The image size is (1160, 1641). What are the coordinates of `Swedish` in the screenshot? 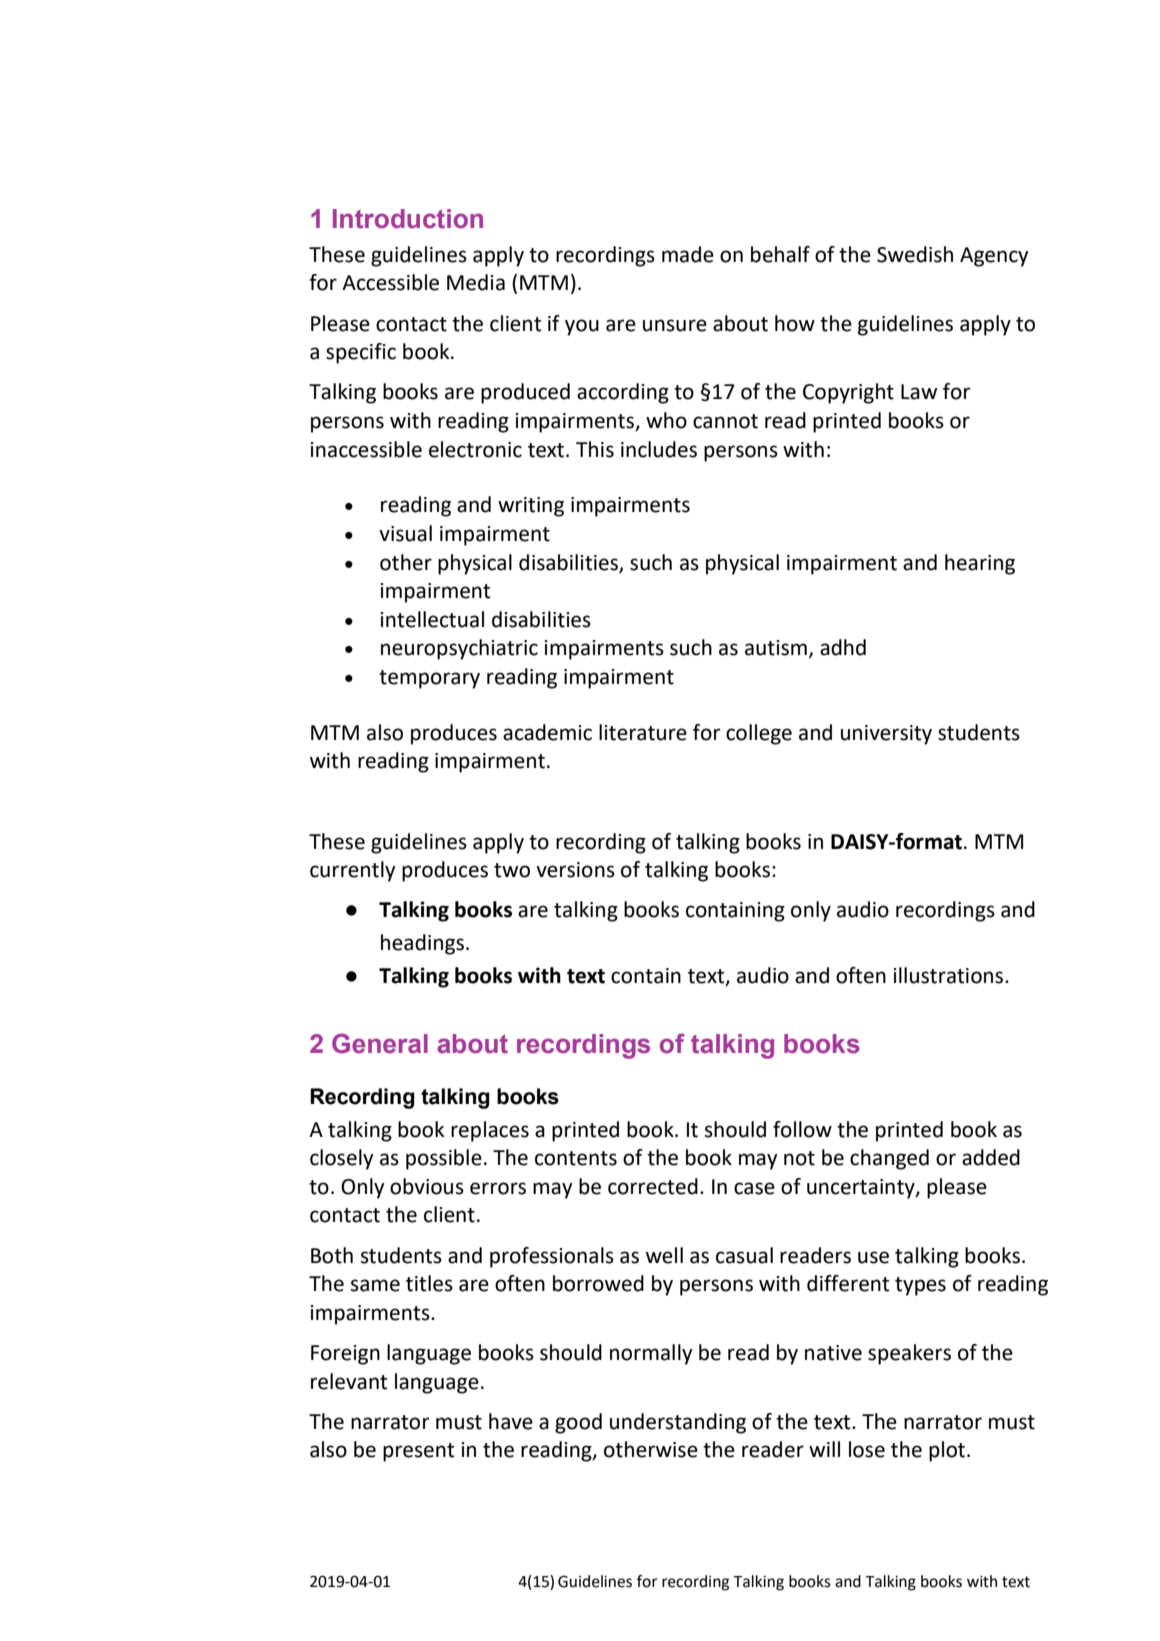 It's located at (915, 254).
